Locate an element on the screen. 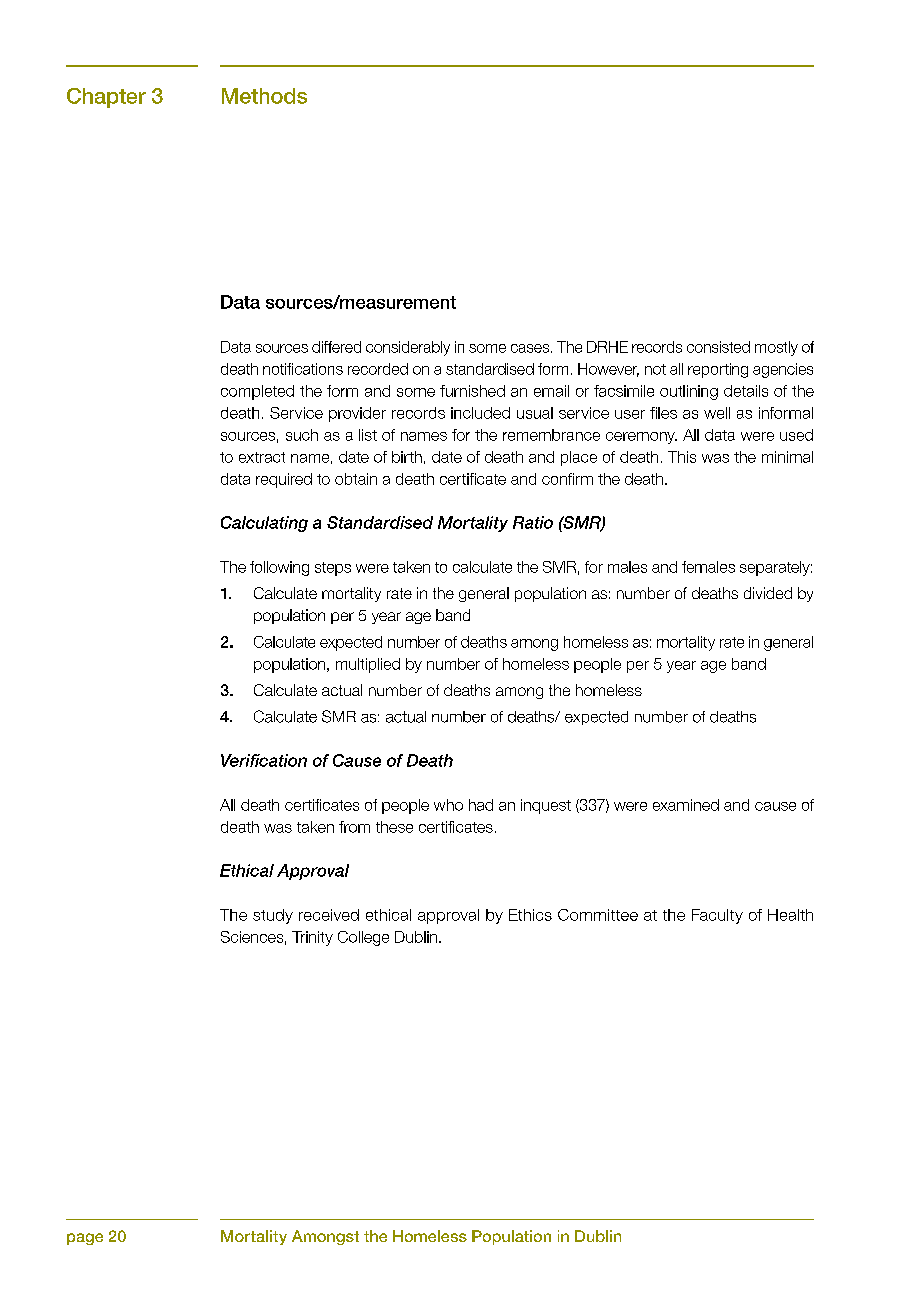  page is located at coordinates (85, 1239).
